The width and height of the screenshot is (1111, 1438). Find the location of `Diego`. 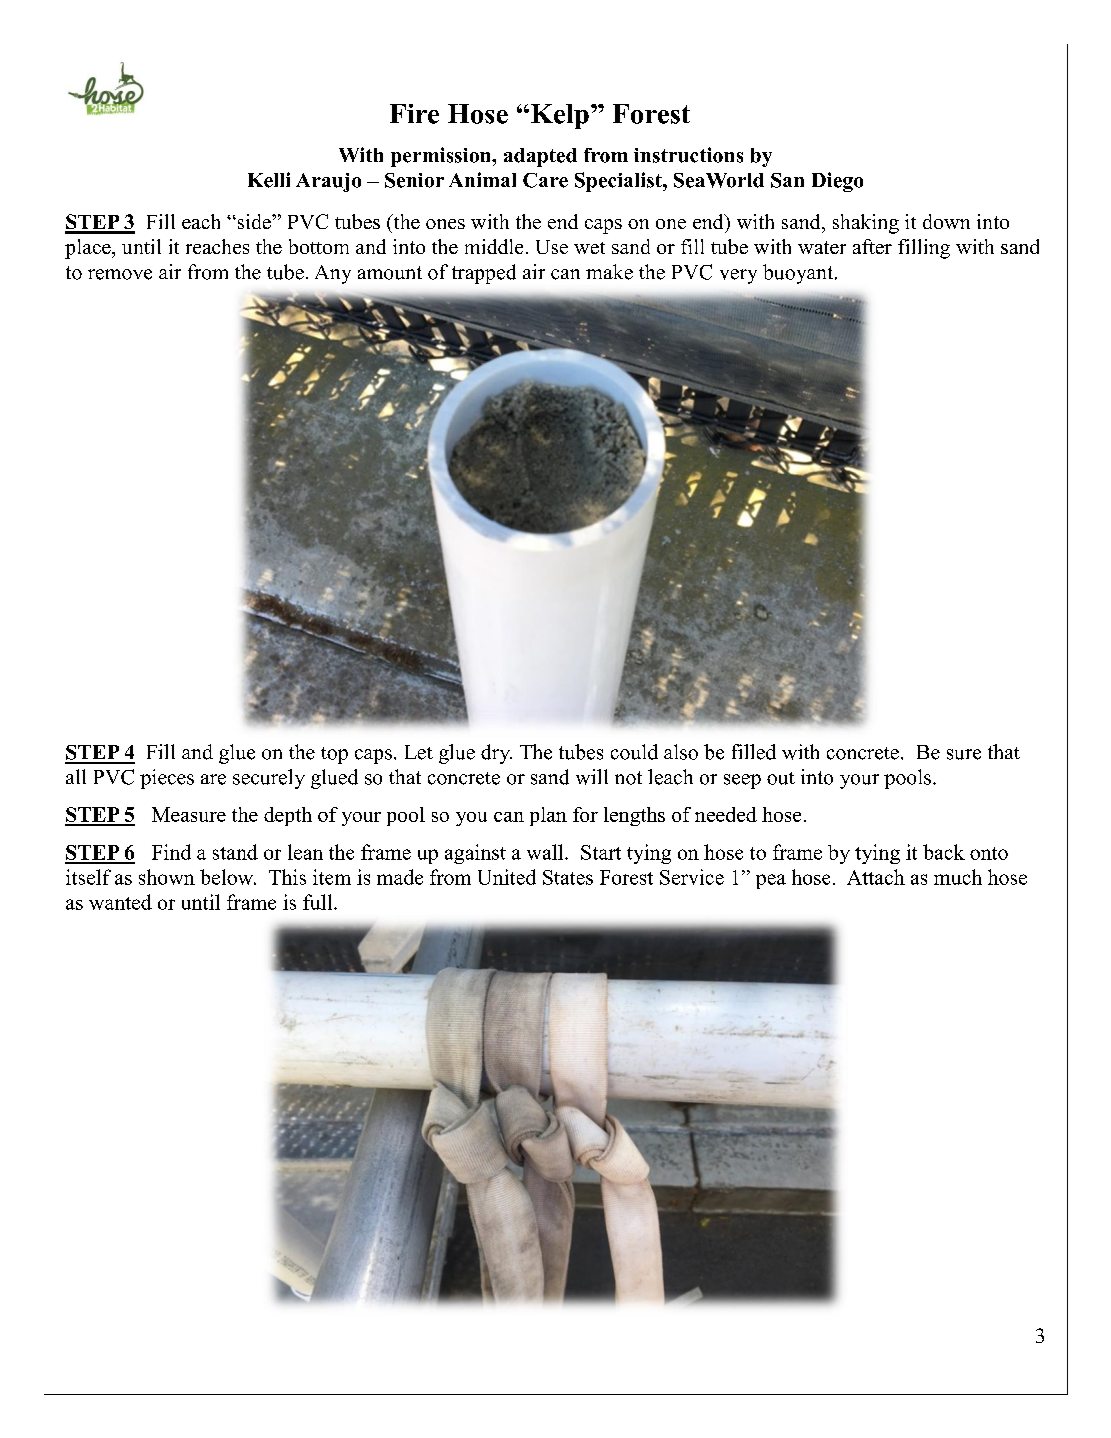

Diego is located at coordinates (837, 182).
